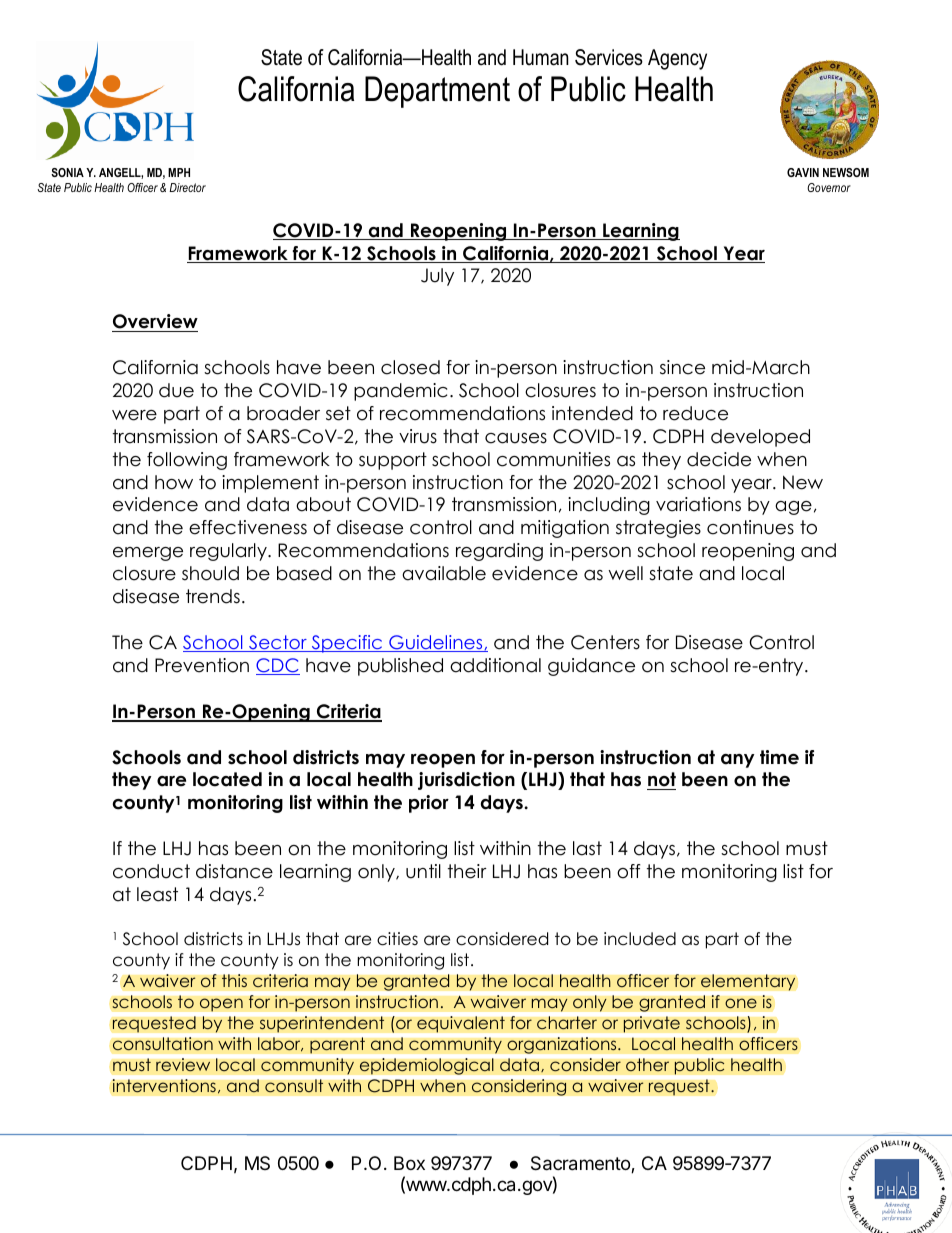  Describe the element at coordinates (164, 1086) in the page. I see `interventions` at that location.
